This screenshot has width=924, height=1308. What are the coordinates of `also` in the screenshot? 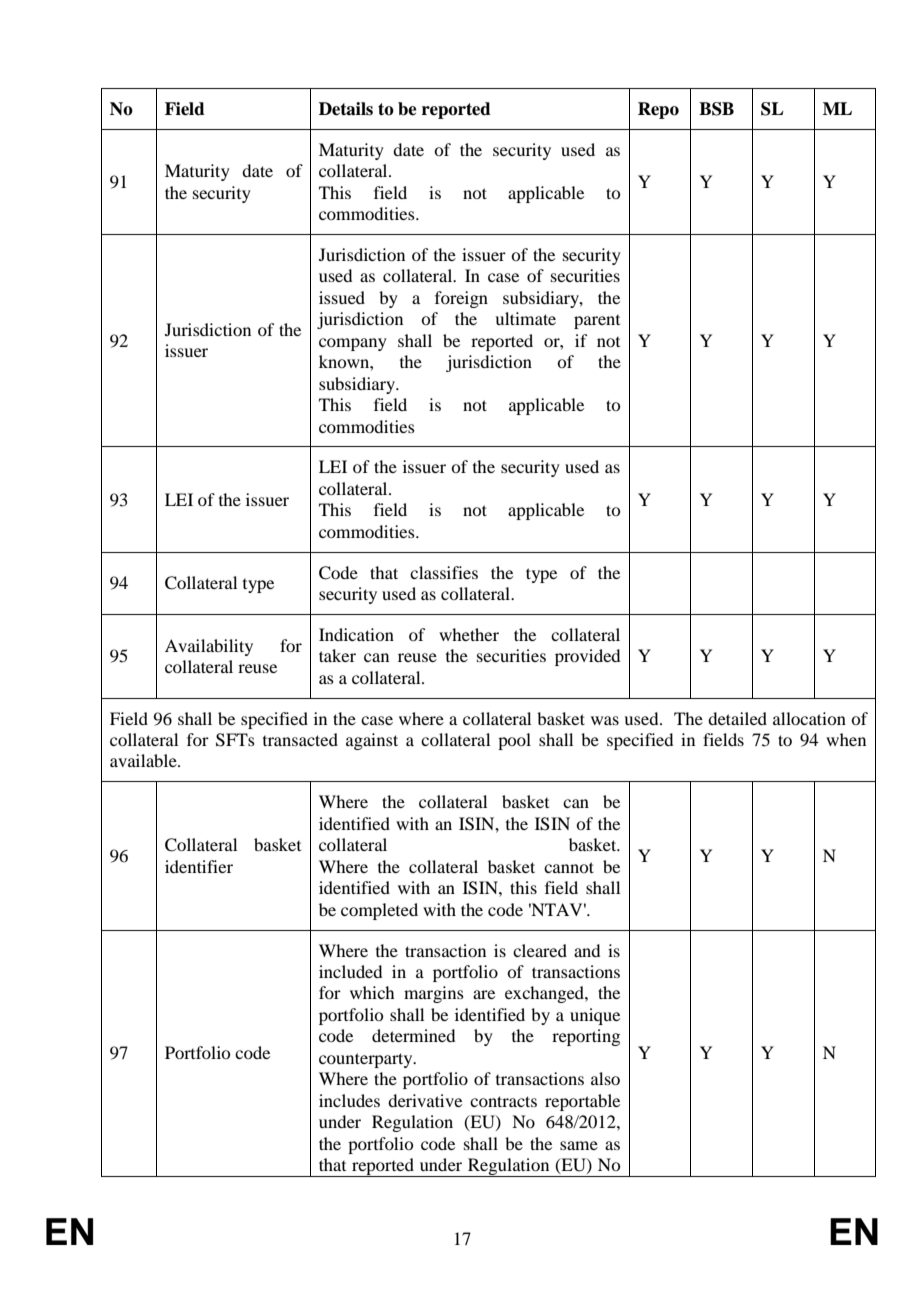 It's located at (605, 1078).
